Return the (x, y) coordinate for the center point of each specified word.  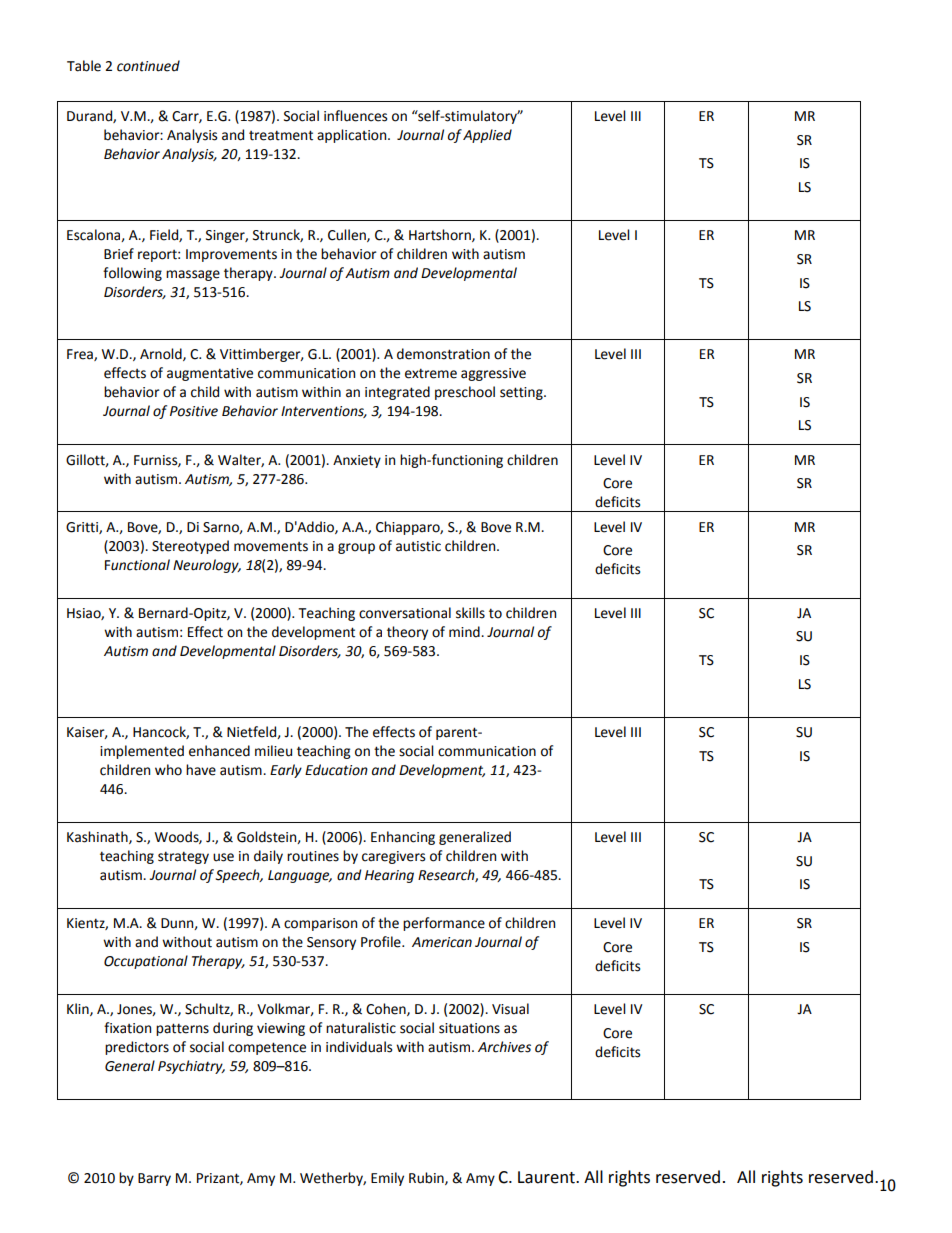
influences (355, 116)
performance (444, 924)
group (356, 548)
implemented (142, 752)
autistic (418, 546)
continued (148, 66)
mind (465, 632)
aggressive (493, 374)
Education (336, 770)
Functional (137, 565)
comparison (320, 924)
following (132, 274)
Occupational (146, 962)
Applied (487, 136)
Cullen (348, 235)
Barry (154, 1179)
